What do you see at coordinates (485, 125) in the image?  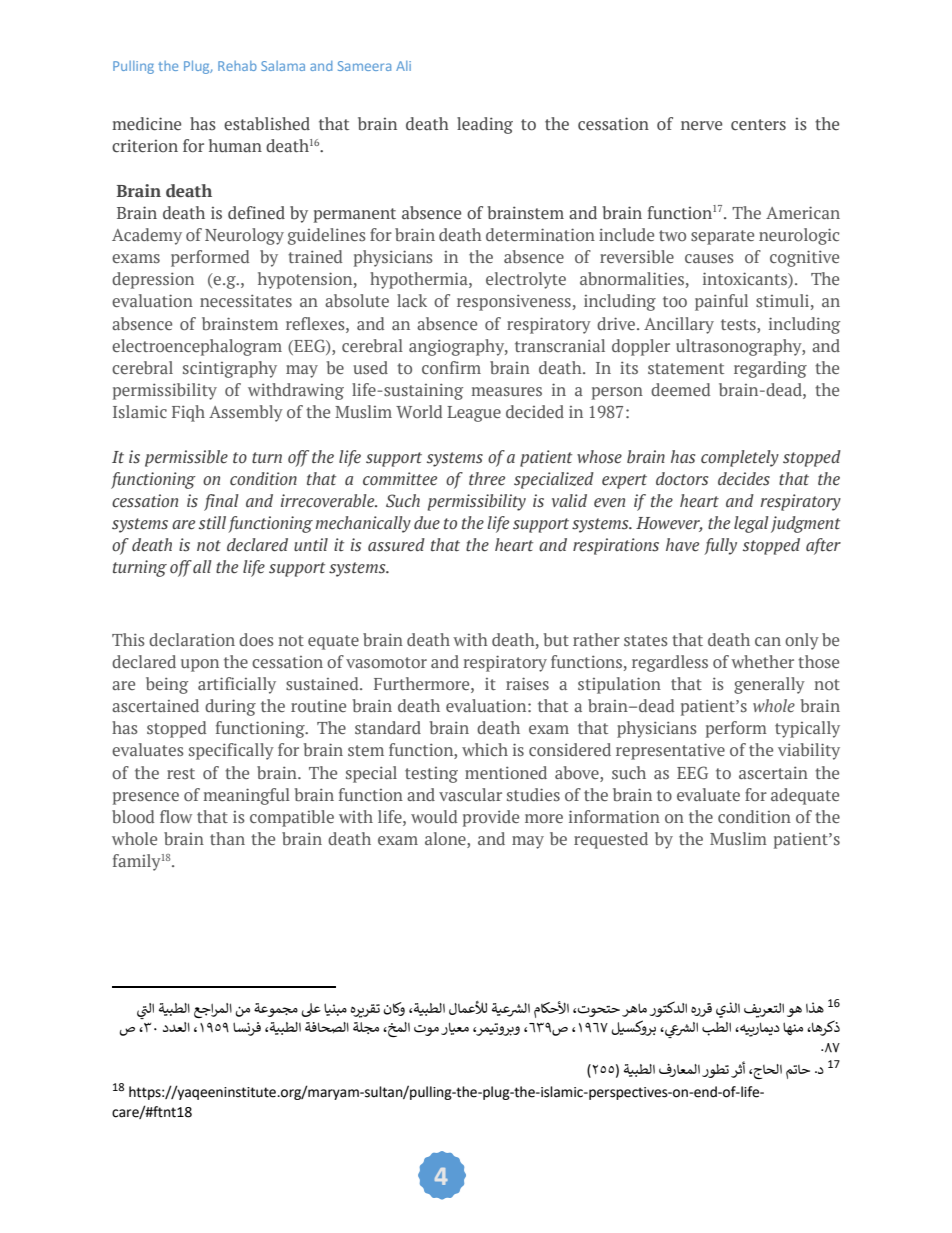 I see `leading` at bounding box center [485, 125].
